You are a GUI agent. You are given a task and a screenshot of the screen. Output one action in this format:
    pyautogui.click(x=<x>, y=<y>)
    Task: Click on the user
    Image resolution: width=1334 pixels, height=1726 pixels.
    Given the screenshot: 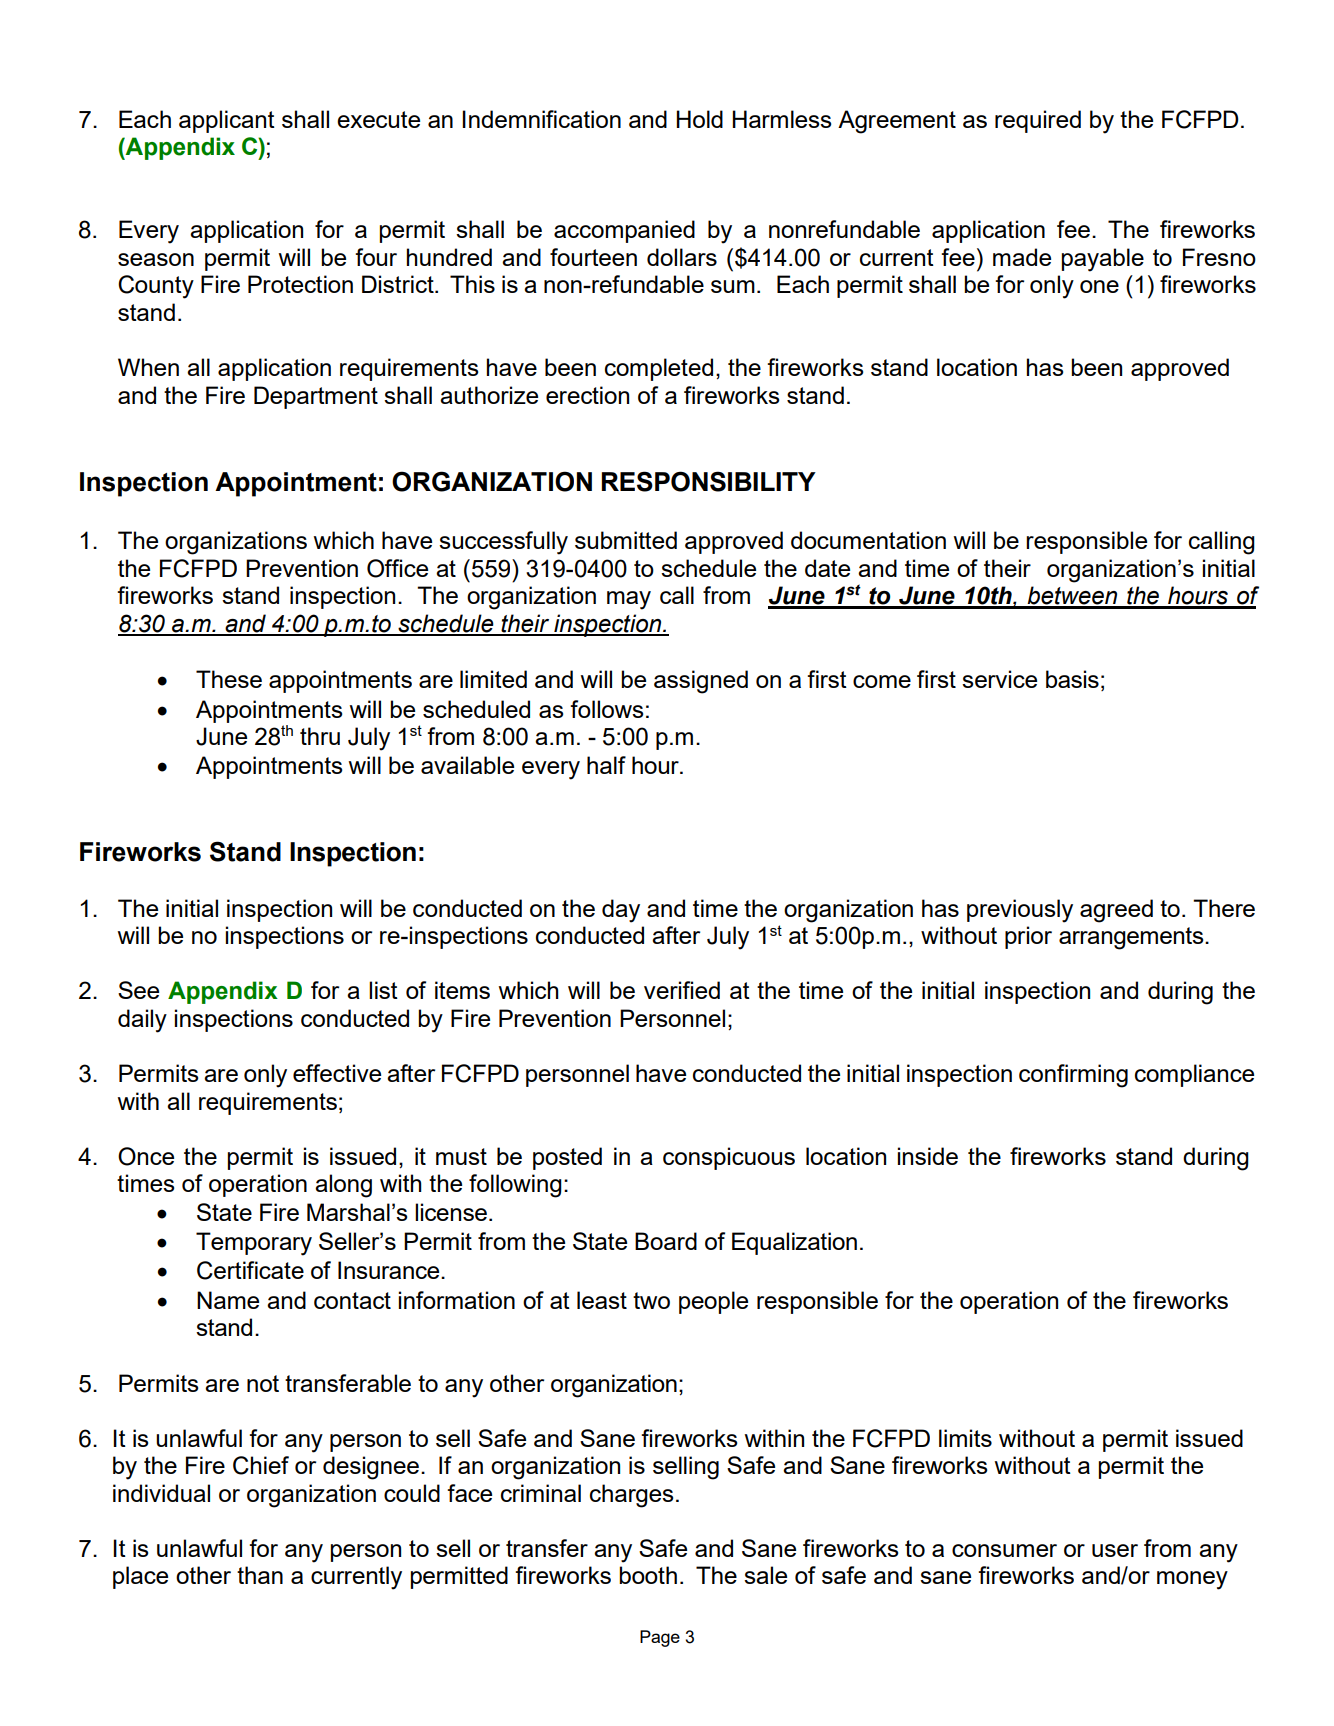 What is the action you would take?
    pyautogui.click(x=1115, y=1550)
